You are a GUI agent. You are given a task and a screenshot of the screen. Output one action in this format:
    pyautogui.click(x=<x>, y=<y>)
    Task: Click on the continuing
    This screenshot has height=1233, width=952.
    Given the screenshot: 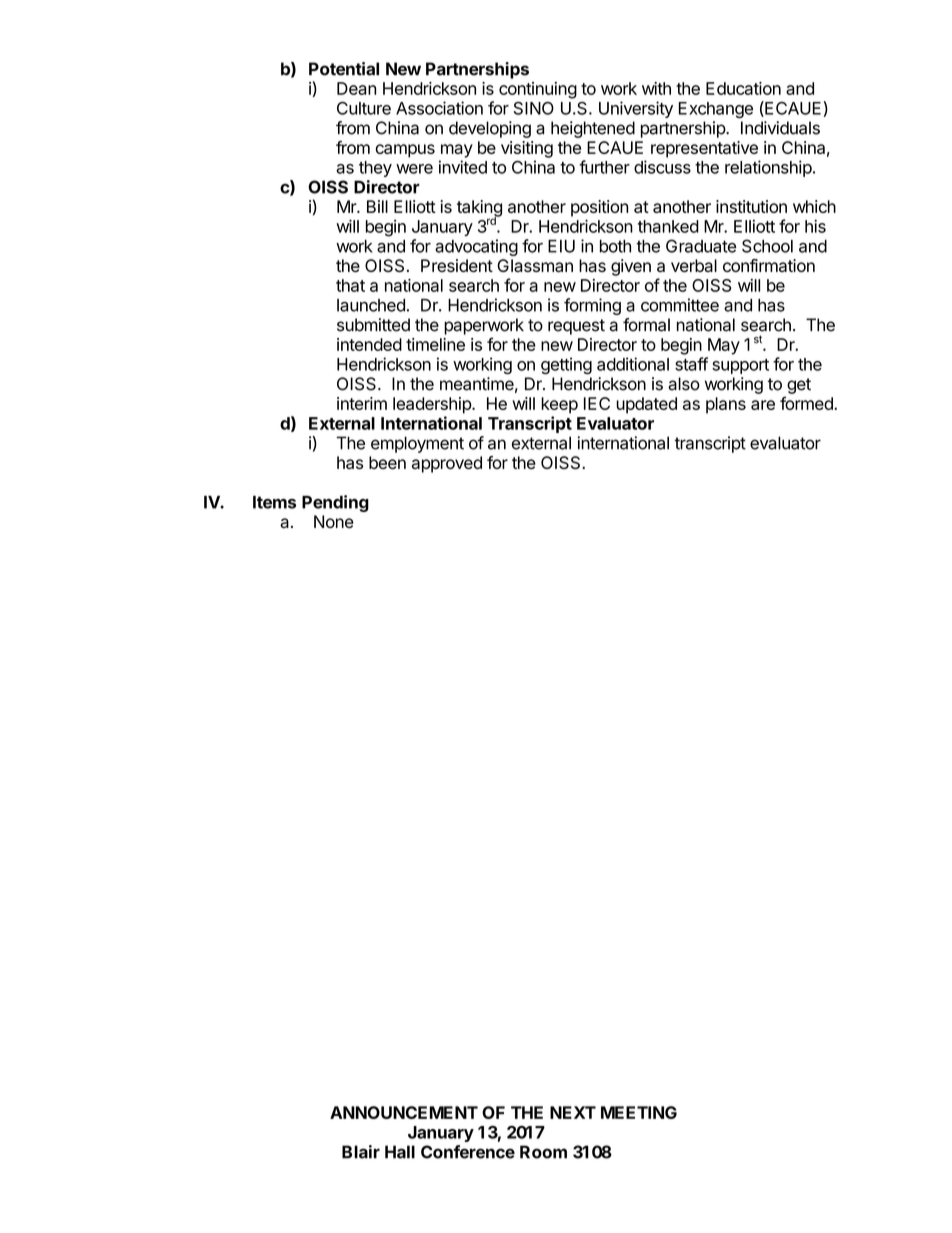 What is the action you would take?
    pyautogui.click(x=538, y=90)
